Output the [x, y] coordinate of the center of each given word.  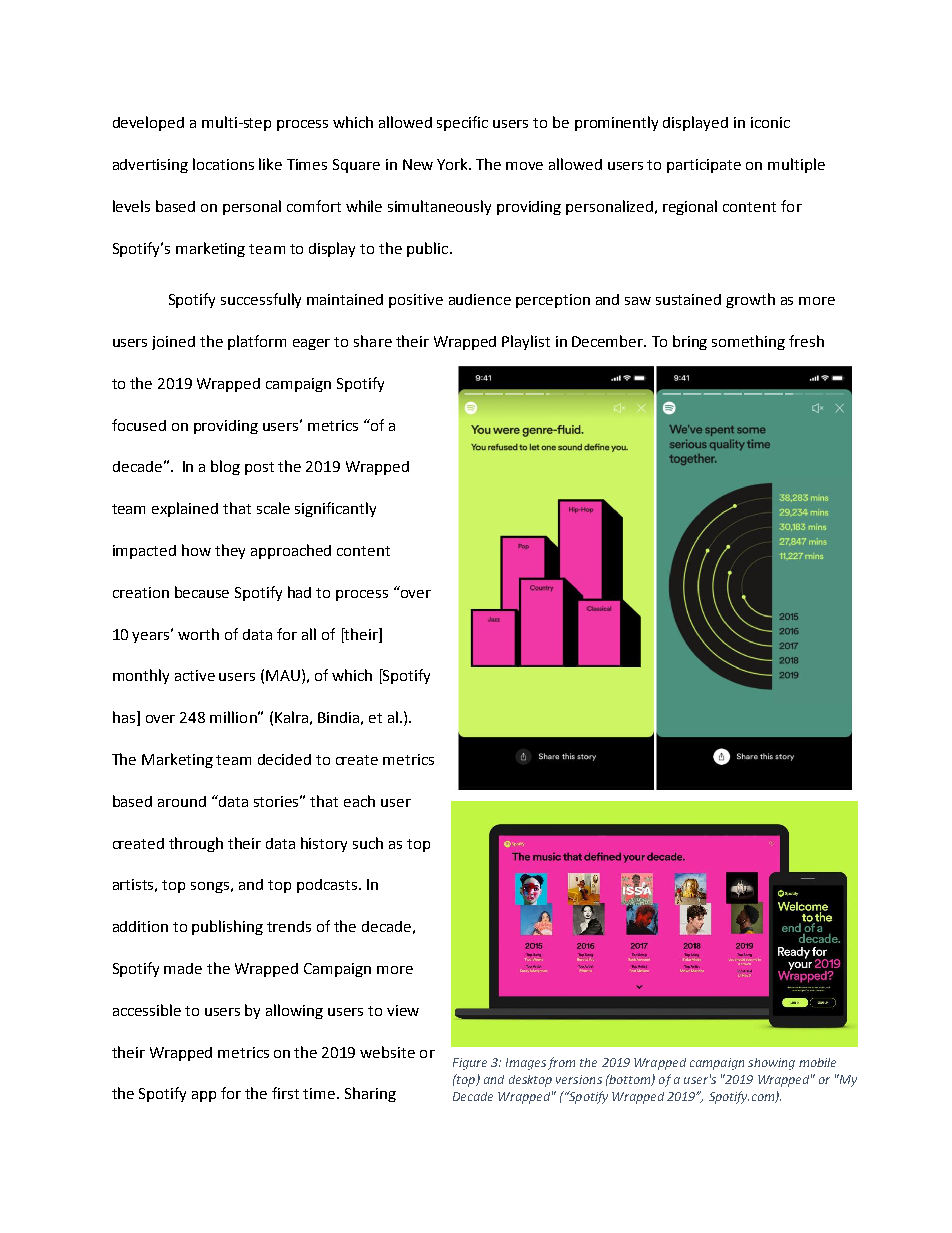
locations [223, 164]
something [748, 342]
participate [704, 166]
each [359, 801]
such [368, 843]
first [285, 1093]
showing [771, 1064]
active [195, 675]
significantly [335, 509]
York [453, 164]
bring [690, 342]
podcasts [327, 886]
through [196, 844]
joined [173, 343]
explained [185, 509]
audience [480, 299]
